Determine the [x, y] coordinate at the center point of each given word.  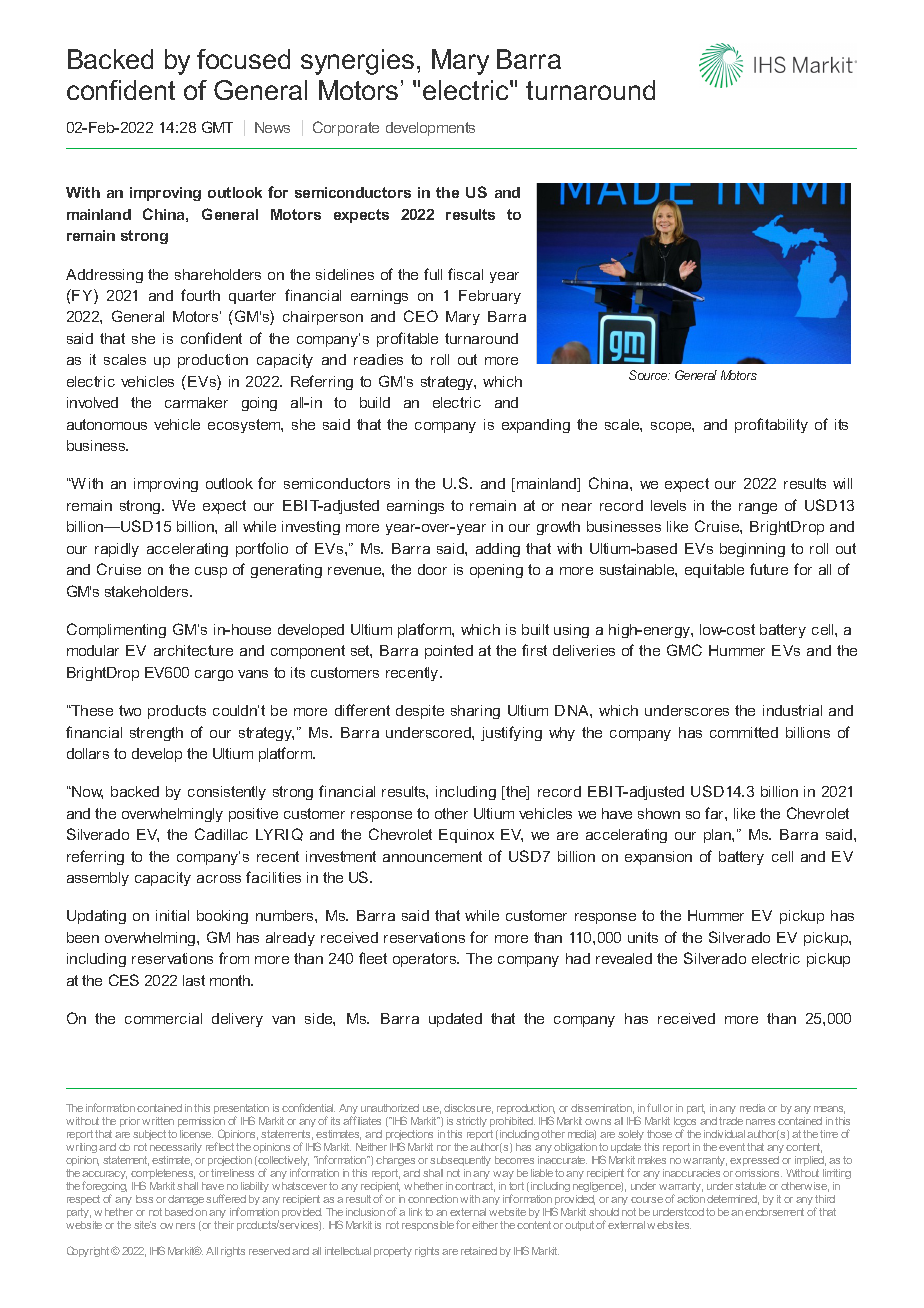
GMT [217, 127]
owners [177, 1226]
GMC [684, 650]
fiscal [465, 274]
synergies [357, 62]
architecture [193, 650]
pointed [449, 652]
